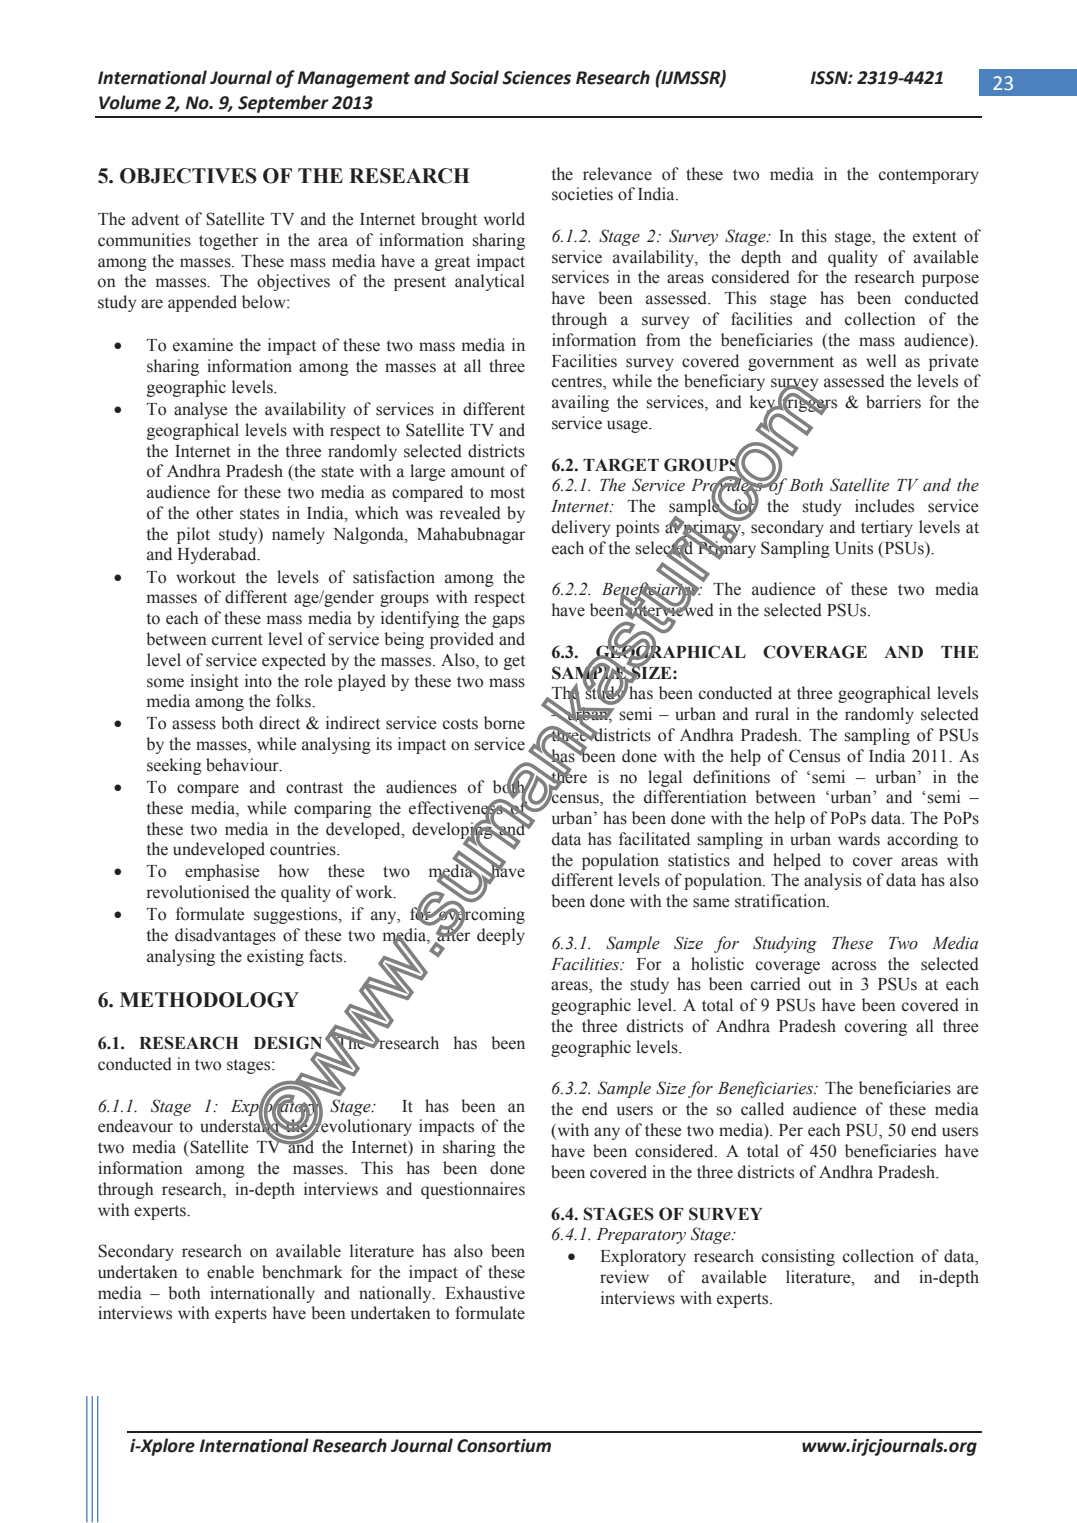  Describe the element at coordinates (762, 1109) in the screenshot. I see `called` at that location.
